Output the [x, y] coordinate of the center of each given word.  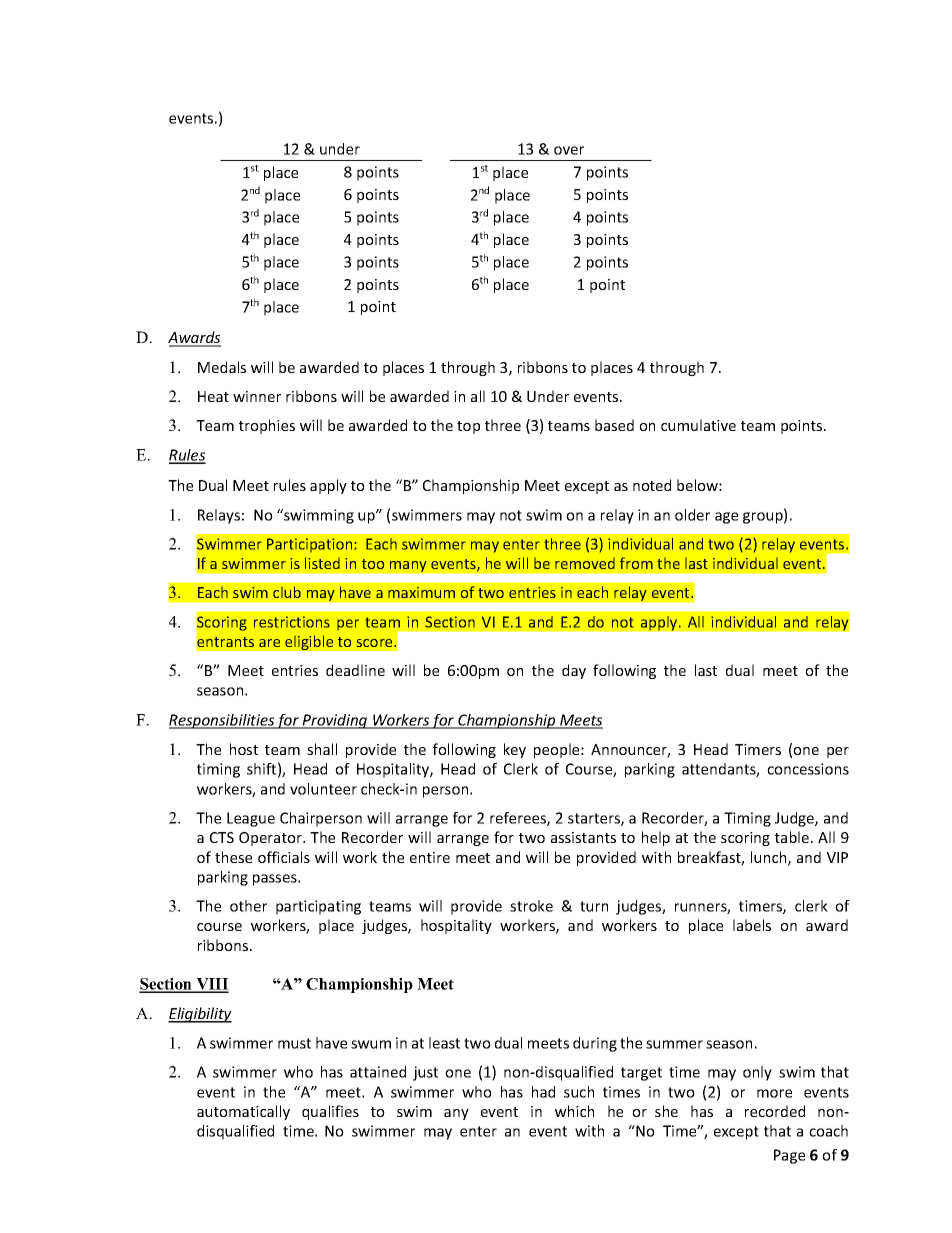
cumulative [698, 425]
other [248, 906]
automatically [243, 1112]
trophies [267, 426]
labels [752, 925]
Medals [222, 367]
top [468, 427]
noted [652, 485]
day [574, 671]
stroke [531, 906]
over [569, 150]
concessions [808, 769]
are [269, 643]
